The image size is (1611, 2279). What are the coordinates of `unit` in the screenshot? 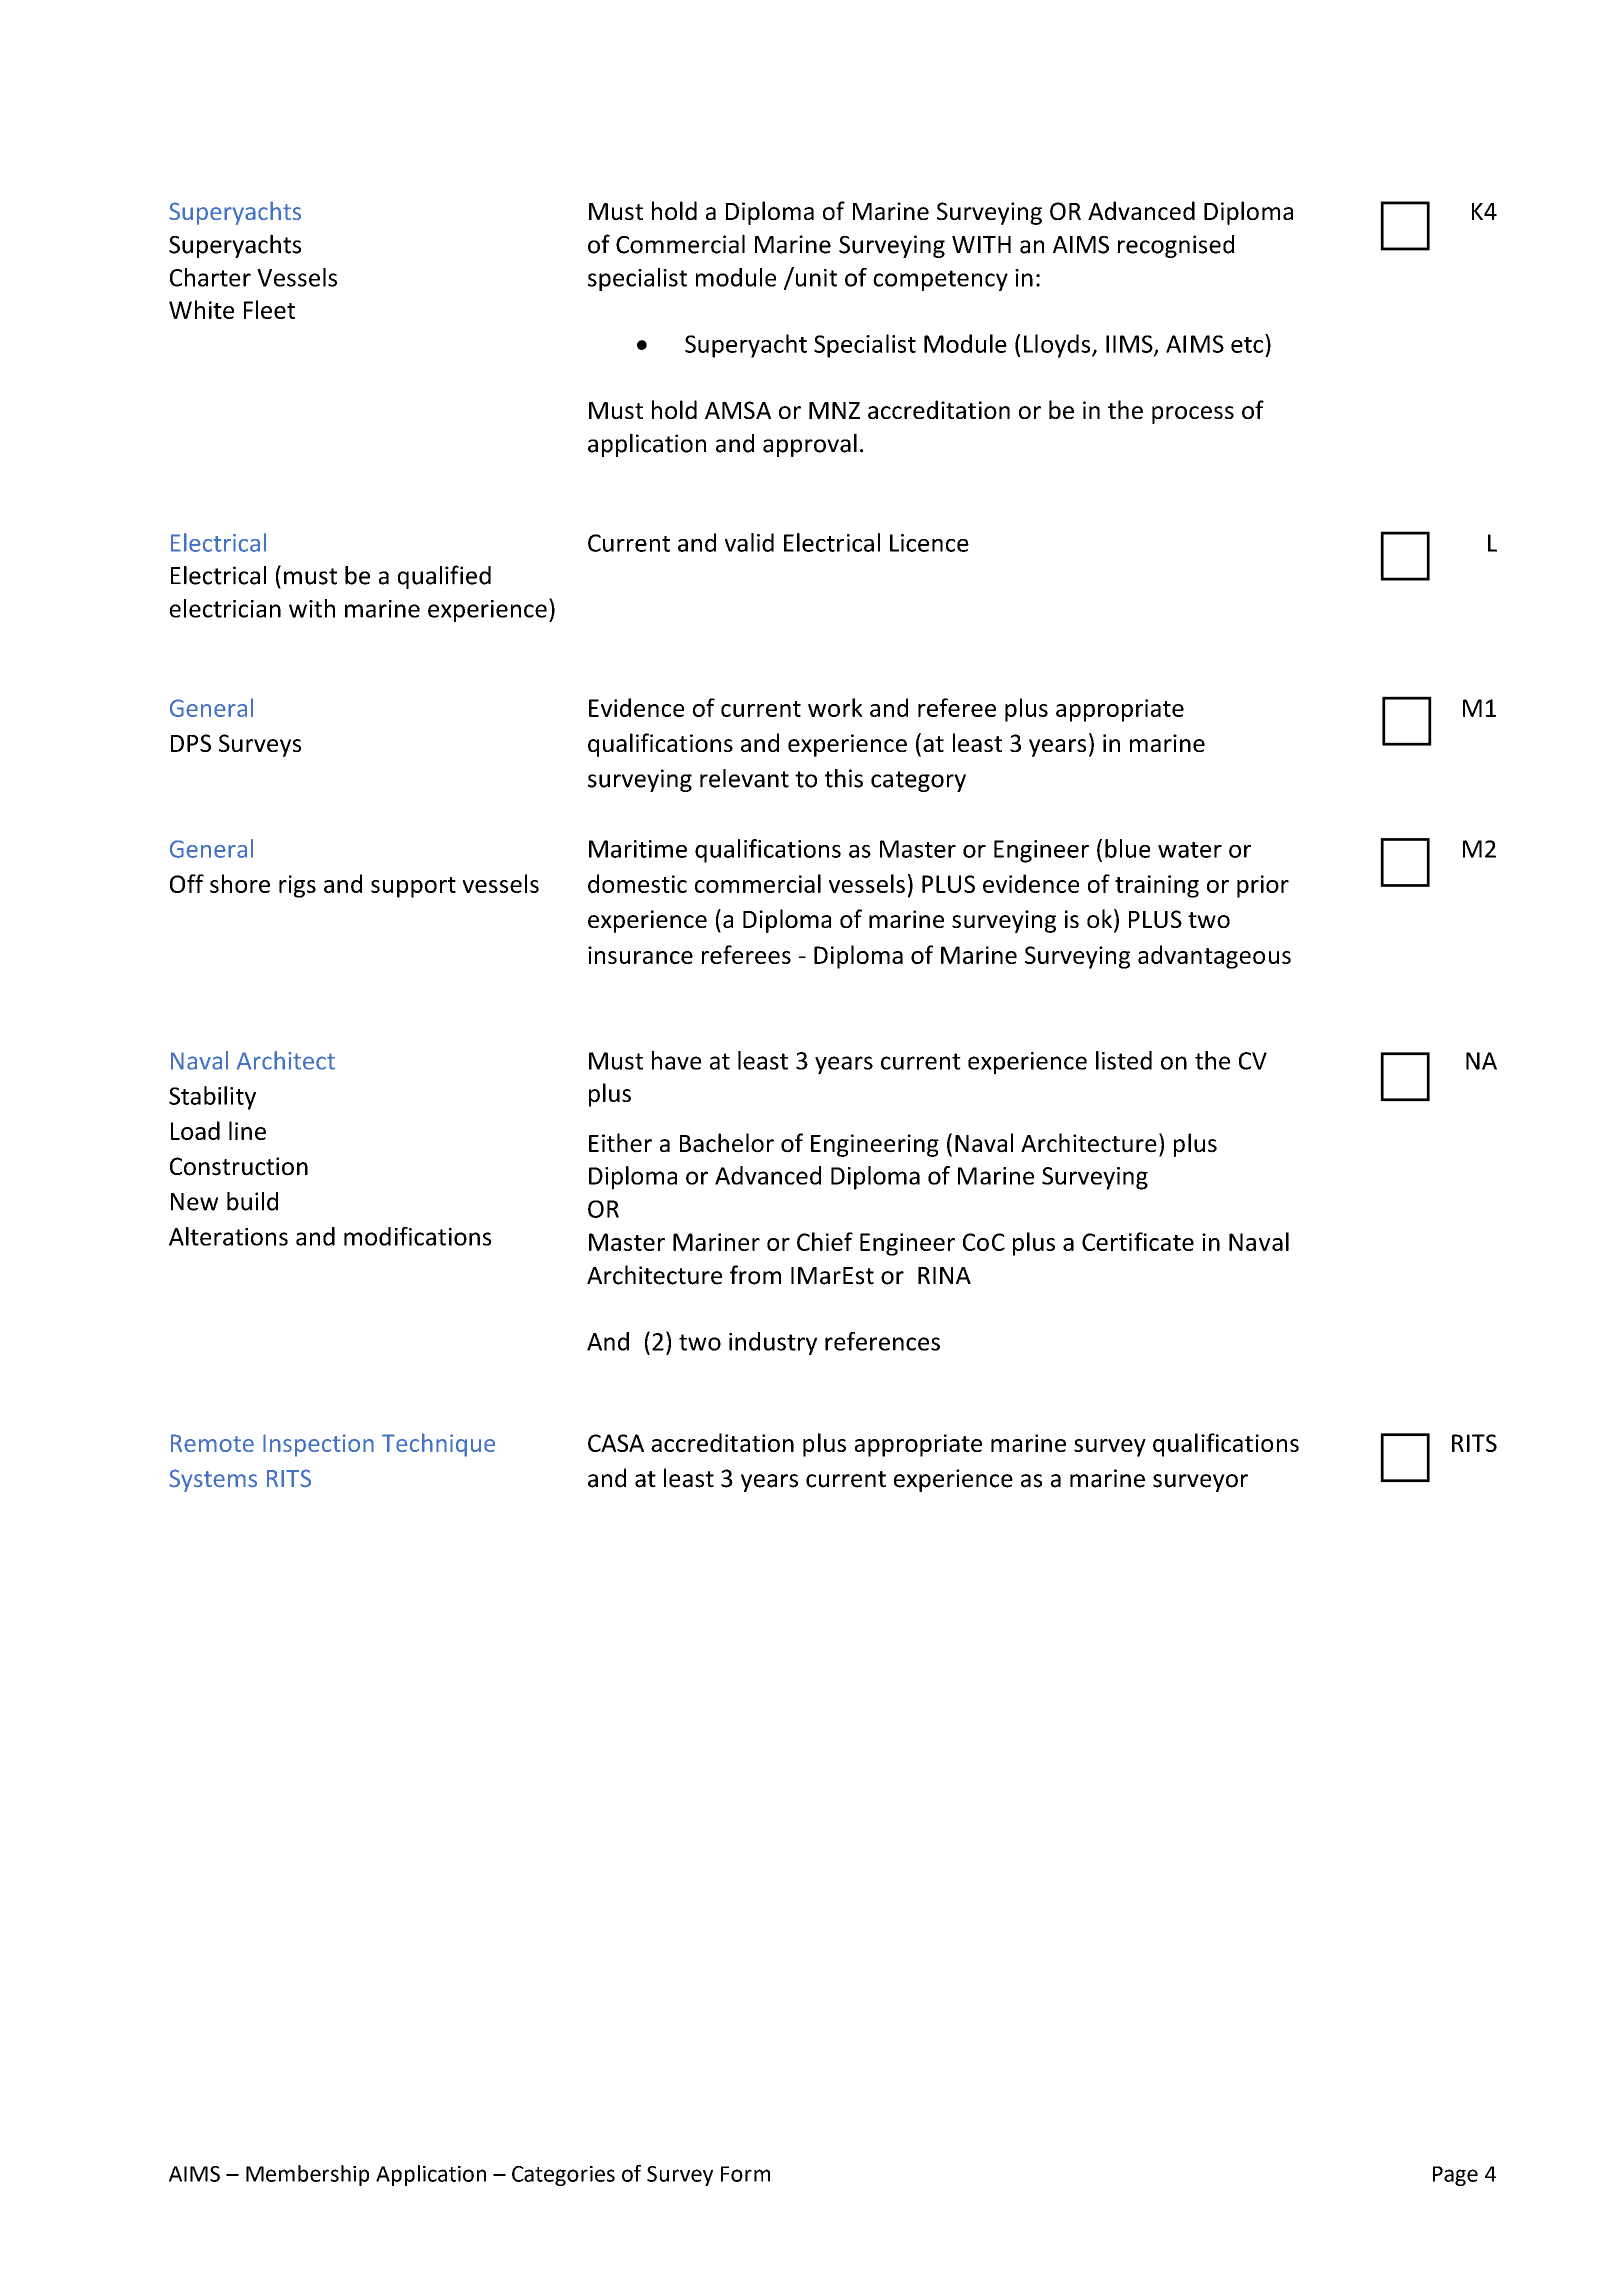 It's located at (815, 277).
